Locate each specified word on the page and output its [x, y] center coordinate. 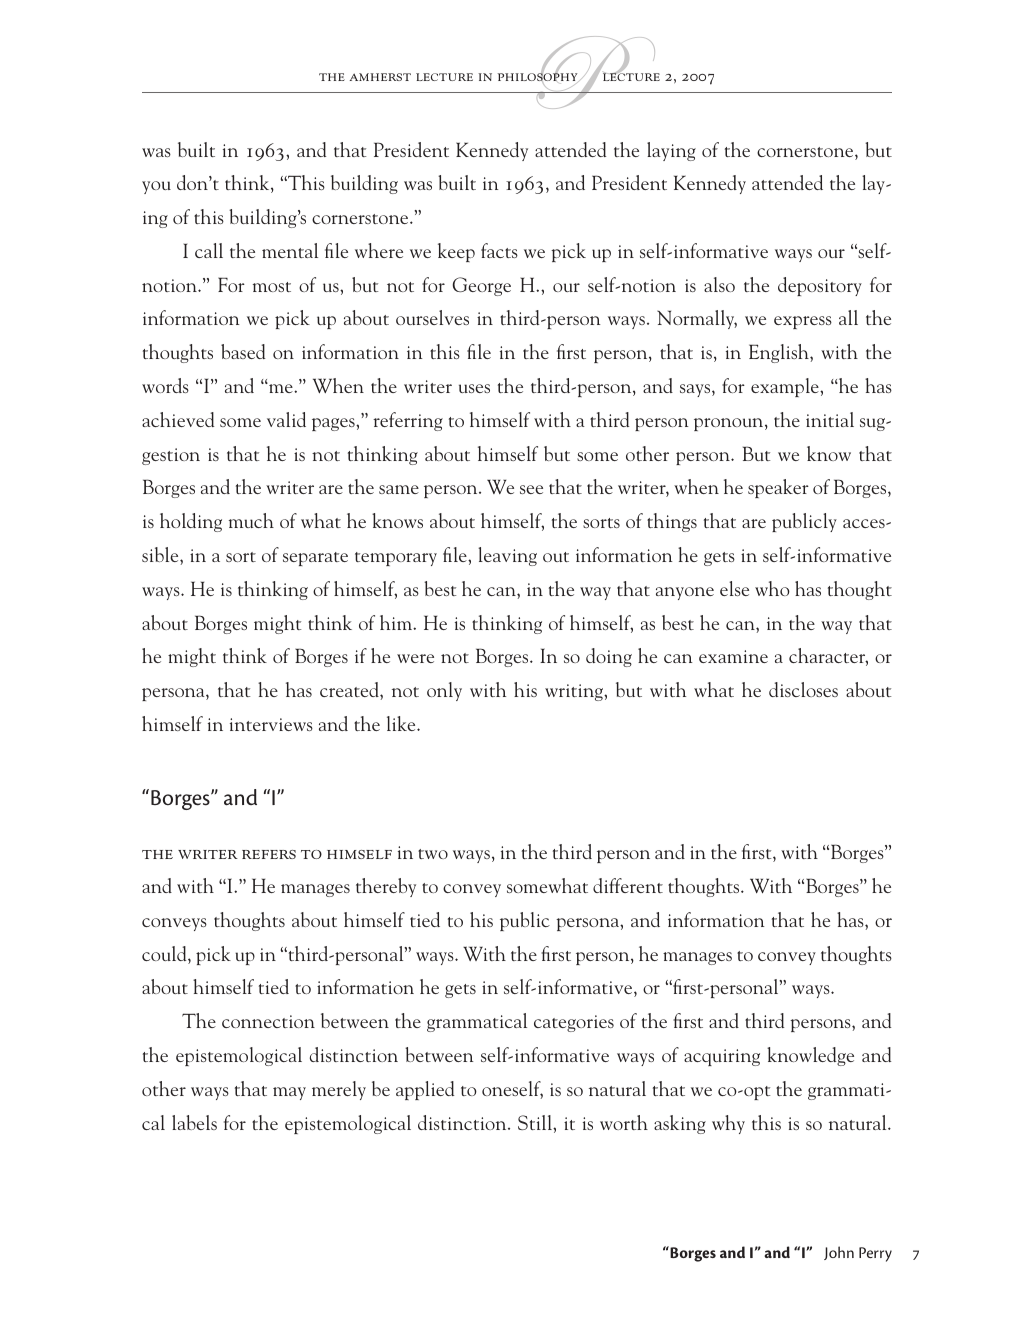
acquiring [722, 1057]
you [156, 187]
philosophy [539, 77]
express [803, 322]
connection [268, 1021]
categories [574, 1023]
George [482, 286]
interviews [271, 724]
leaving [507, 556]
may [289, 1093]
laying [671, 151]
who [772, 588]
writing [575, 692]
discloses [803, 689]
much [251, 520]
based [243, 351]
